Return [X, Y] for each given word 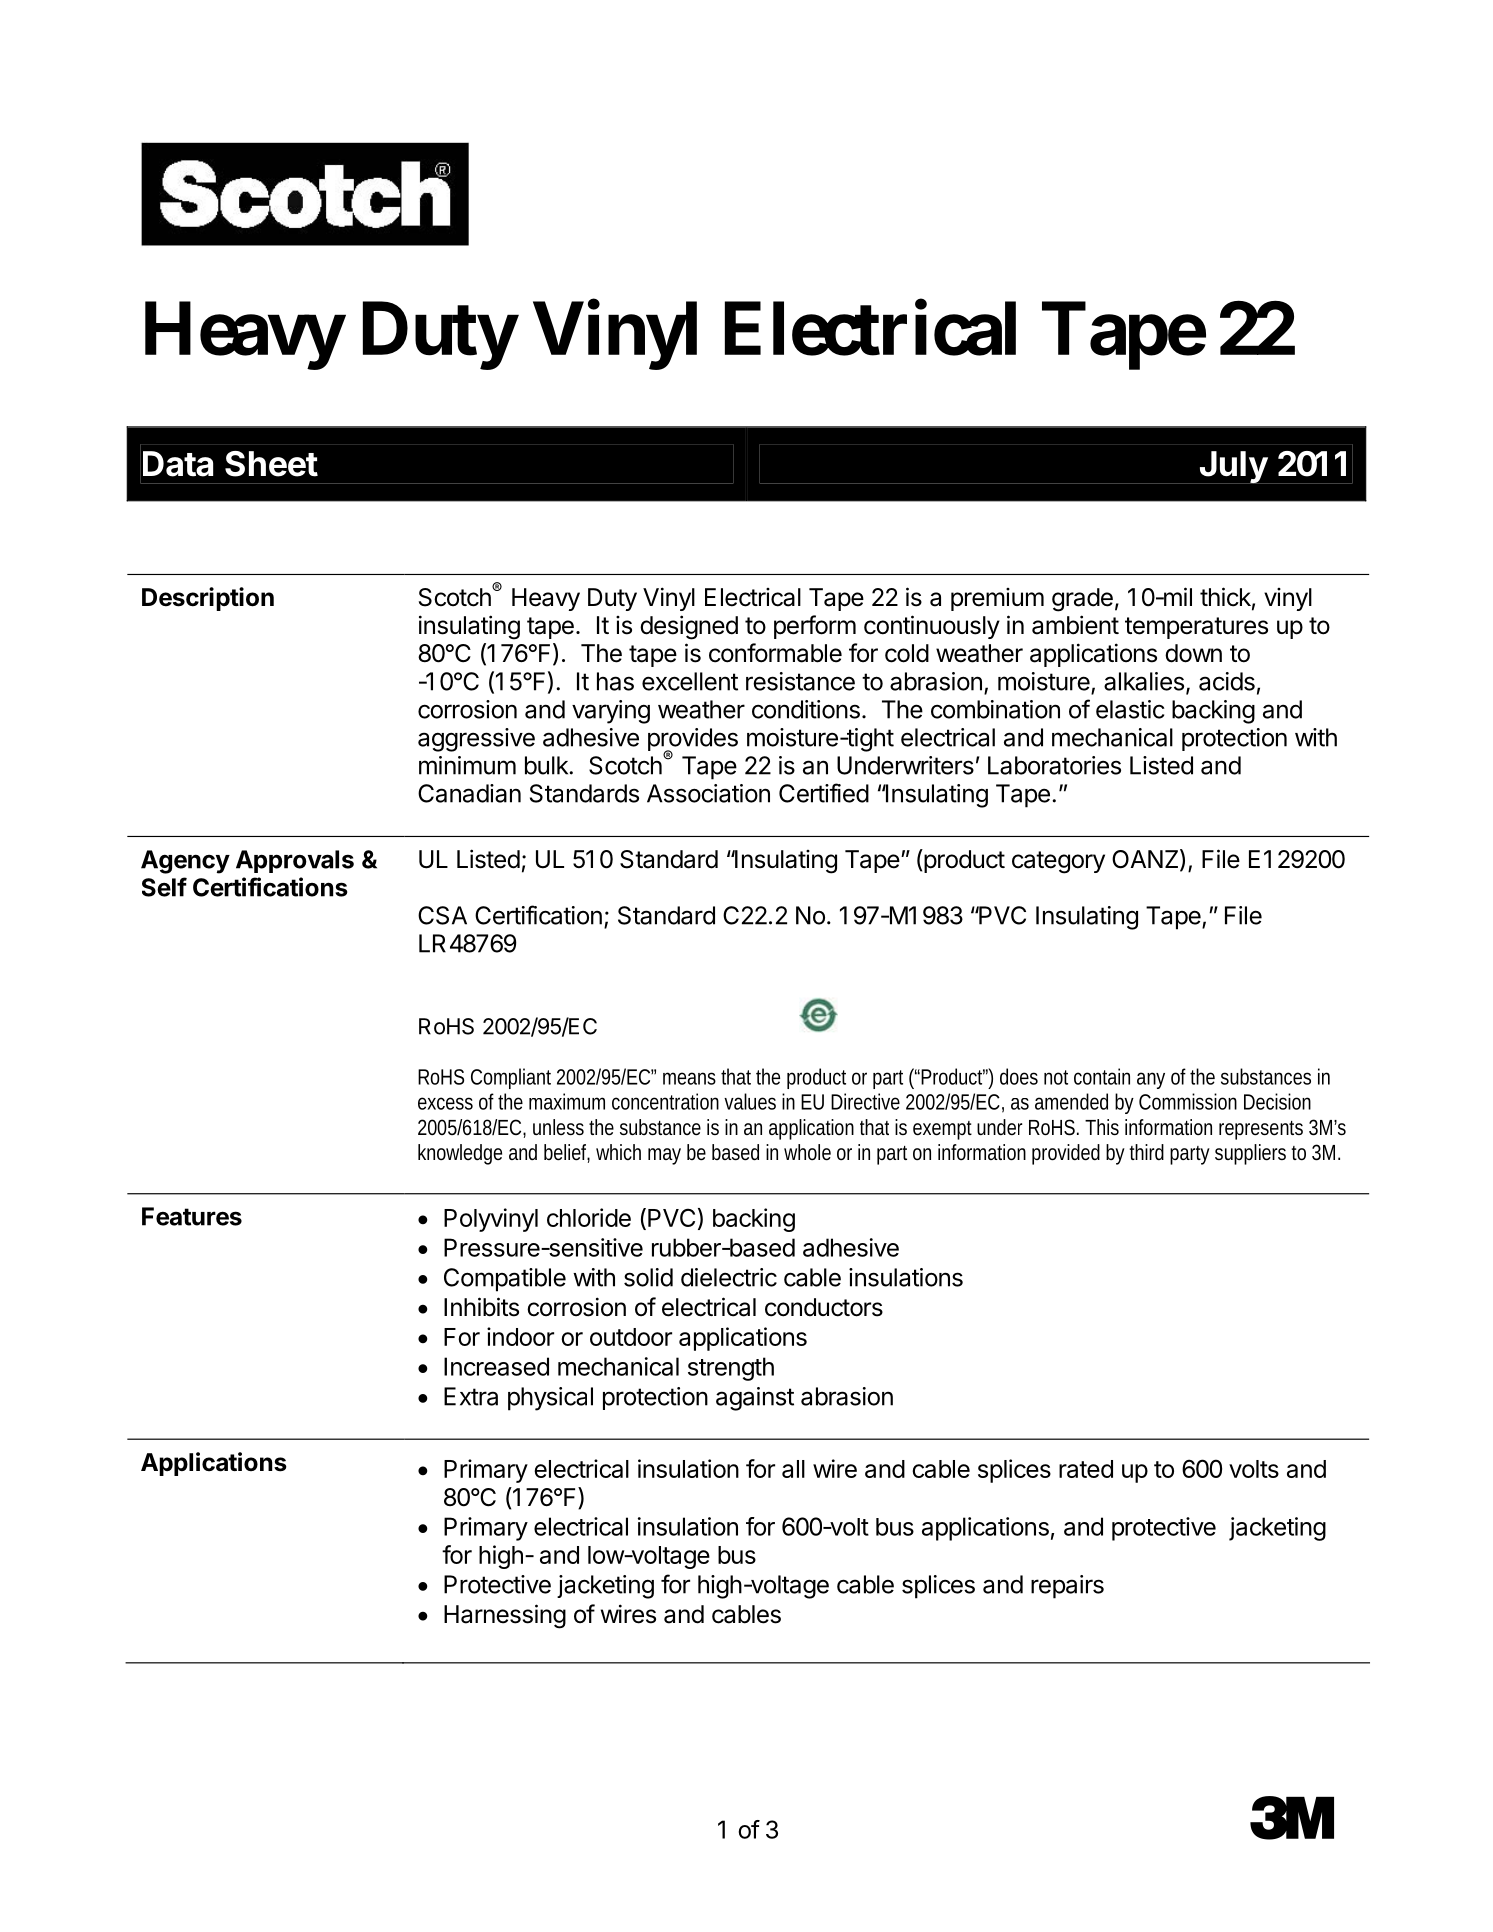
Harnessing [505, 1616]
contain [1102, 1076]
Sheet [271, 464]
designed [689, 627]
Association [708, 793]
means [692, 1078]
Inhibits [481, 1307]
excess [445, 1103]
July [1233, 467]
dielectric [729, 1277]
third [1147, 1152]
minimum [467, 765]
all [793, 1469]
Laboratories [1054, 765]
